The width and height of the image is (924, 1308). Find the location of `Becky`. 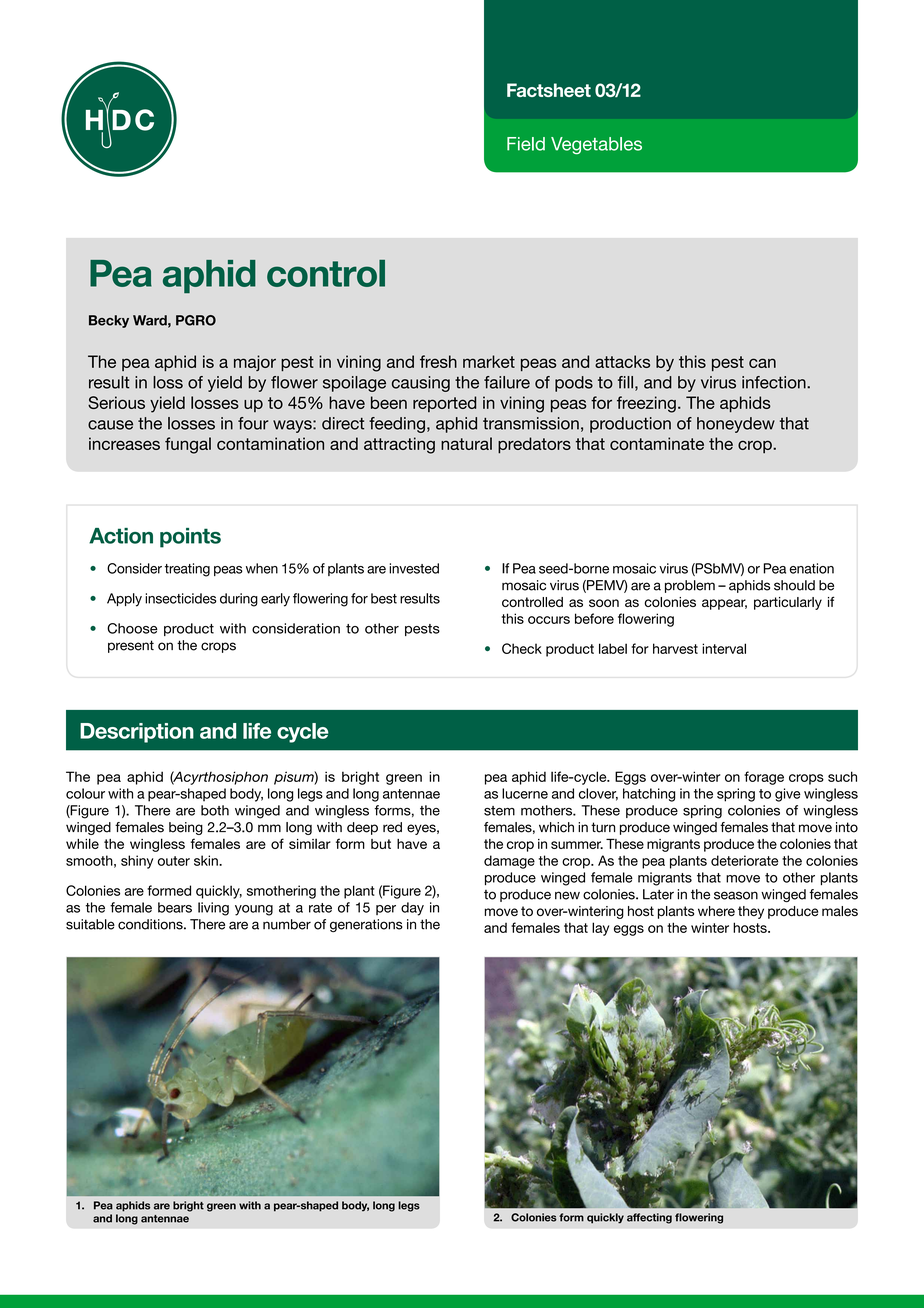

Becky is located at coordinates (109, 321).
